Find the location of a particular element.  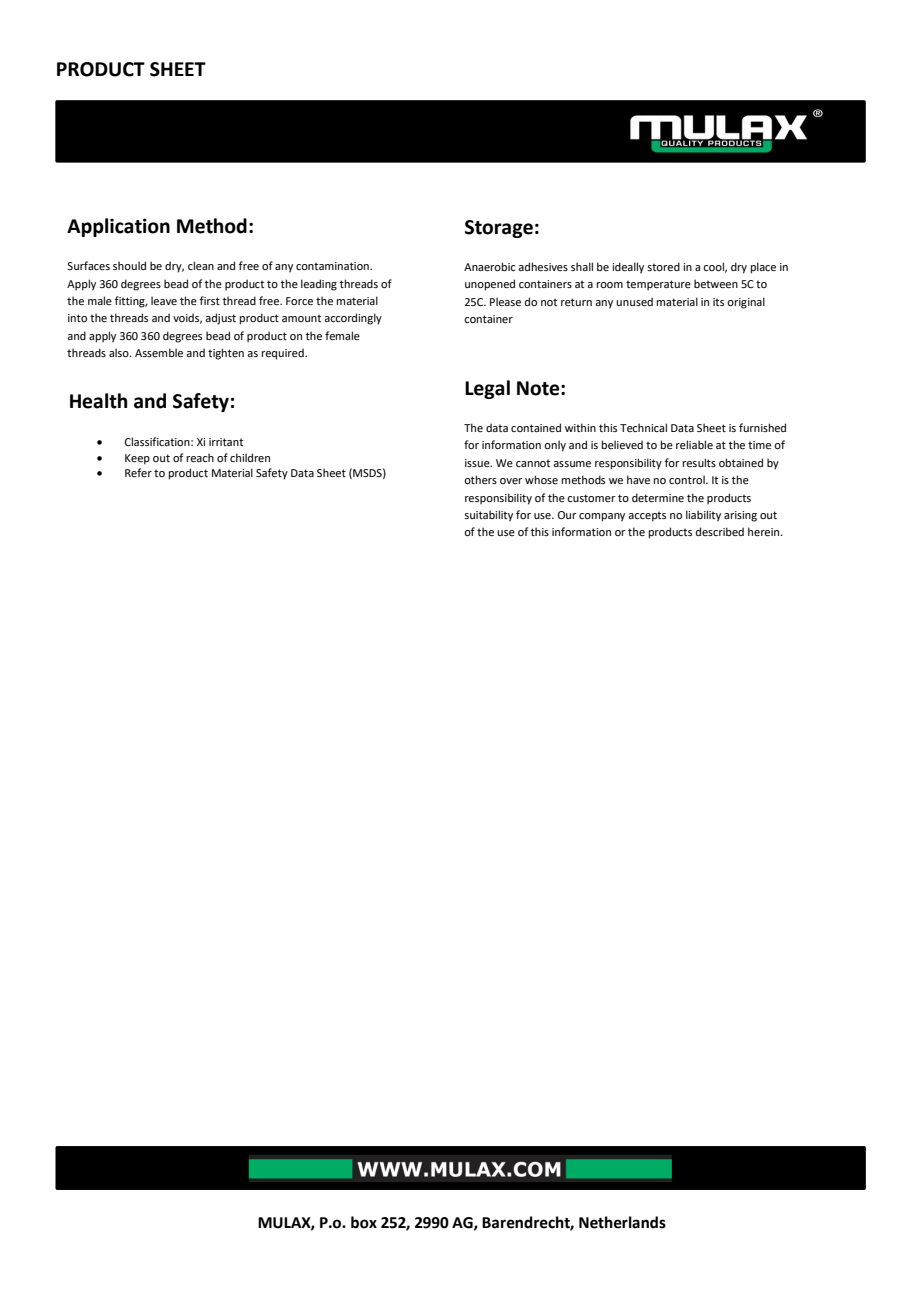

Keep is located at coordinates (137, 459).
